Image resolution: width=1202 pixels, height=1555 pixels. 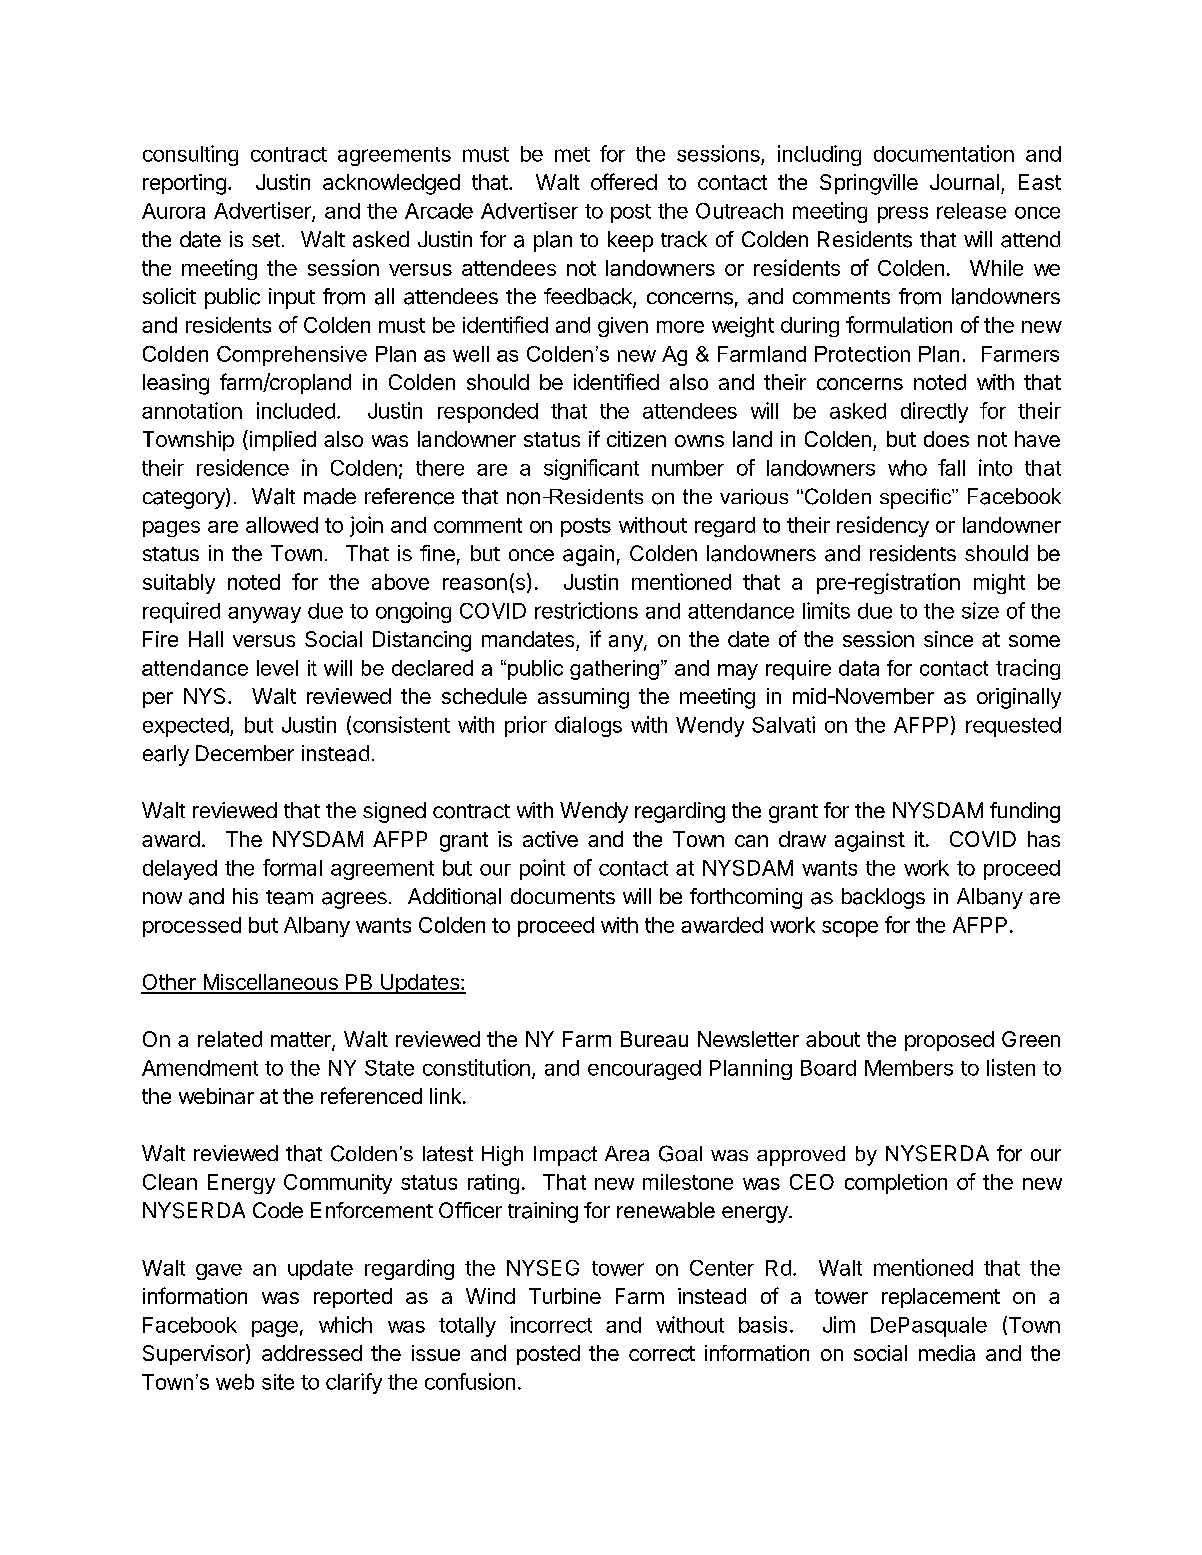 What do you see at coordinates (266, 240) in the image?
I see `set` at bounding box center [266, 240].
